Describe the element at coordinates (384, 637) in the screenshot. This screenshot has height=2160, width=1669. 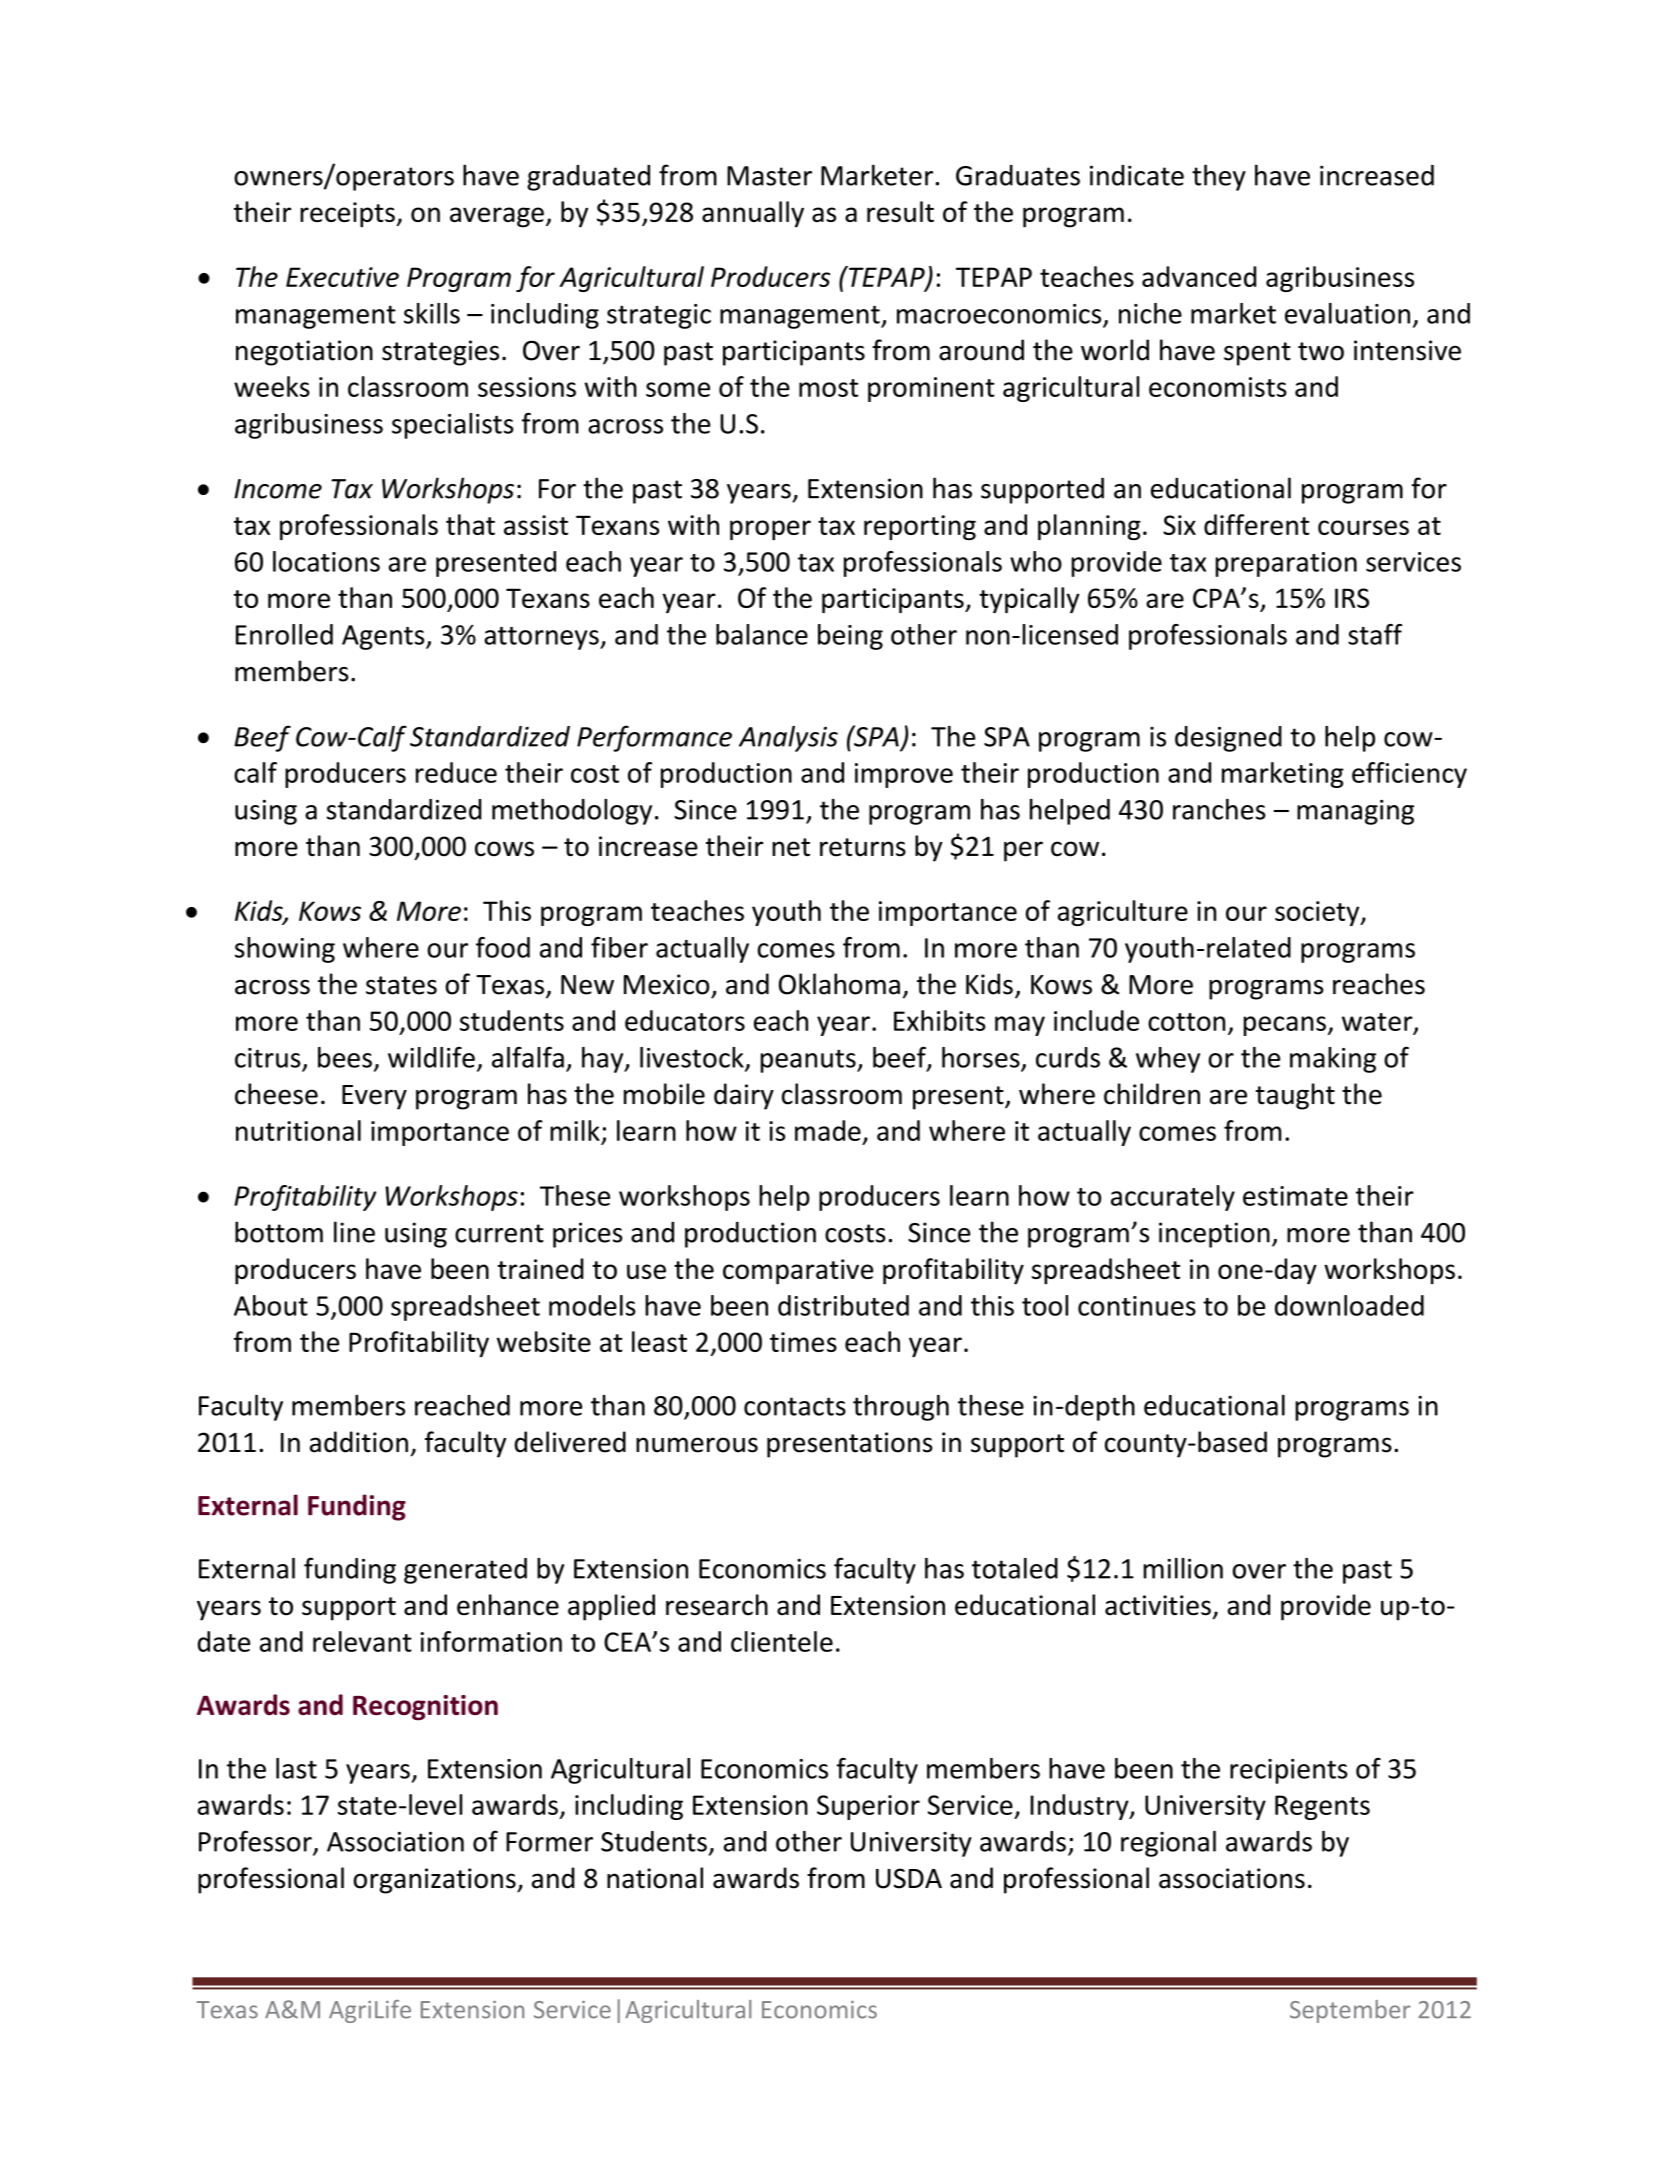
I see `Agents` at that location.
